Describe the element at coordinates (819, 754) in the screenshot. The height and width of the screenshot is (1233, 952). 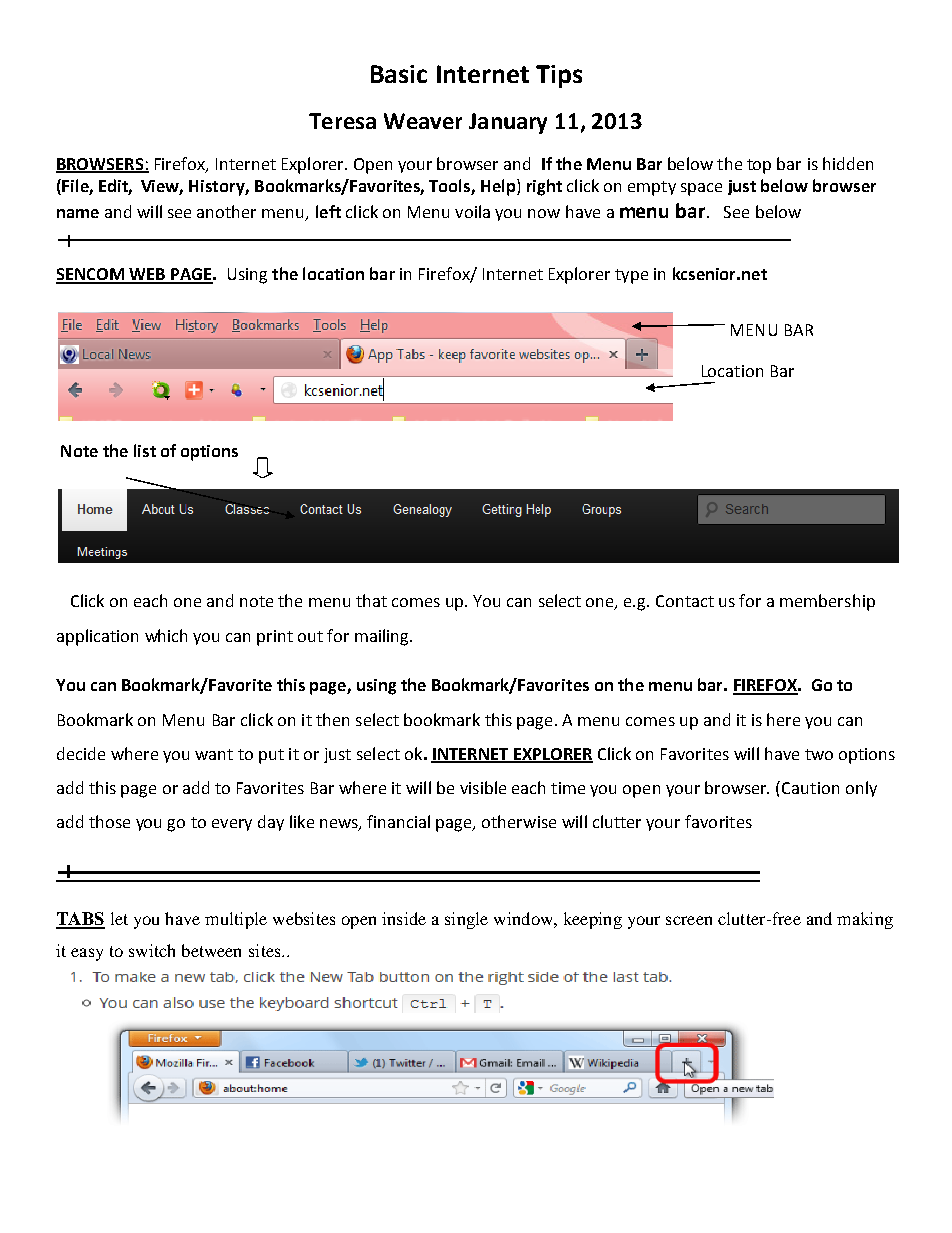
I see `two` at that location.
